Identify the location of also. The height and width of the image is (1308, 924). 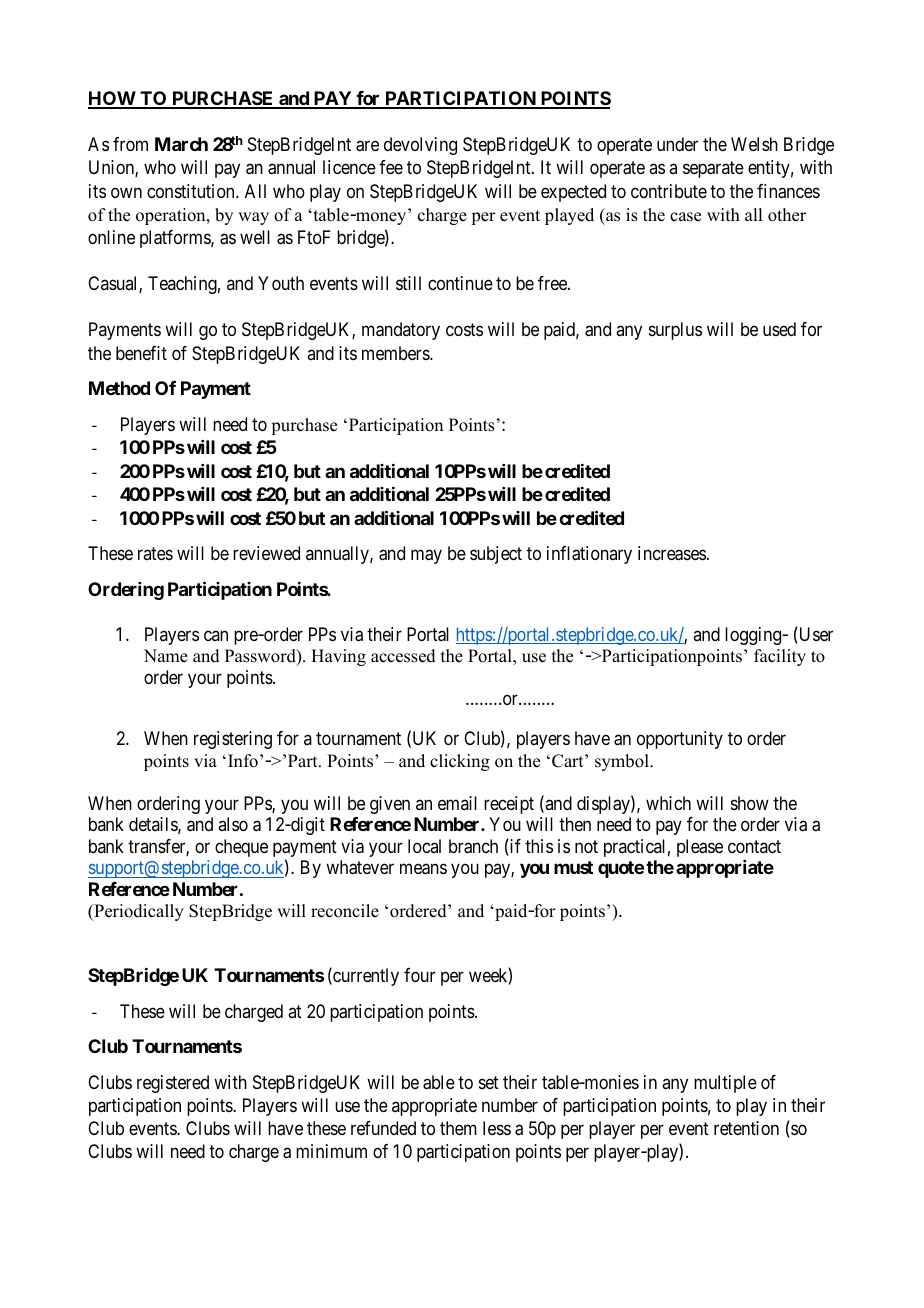
(233, 824).
